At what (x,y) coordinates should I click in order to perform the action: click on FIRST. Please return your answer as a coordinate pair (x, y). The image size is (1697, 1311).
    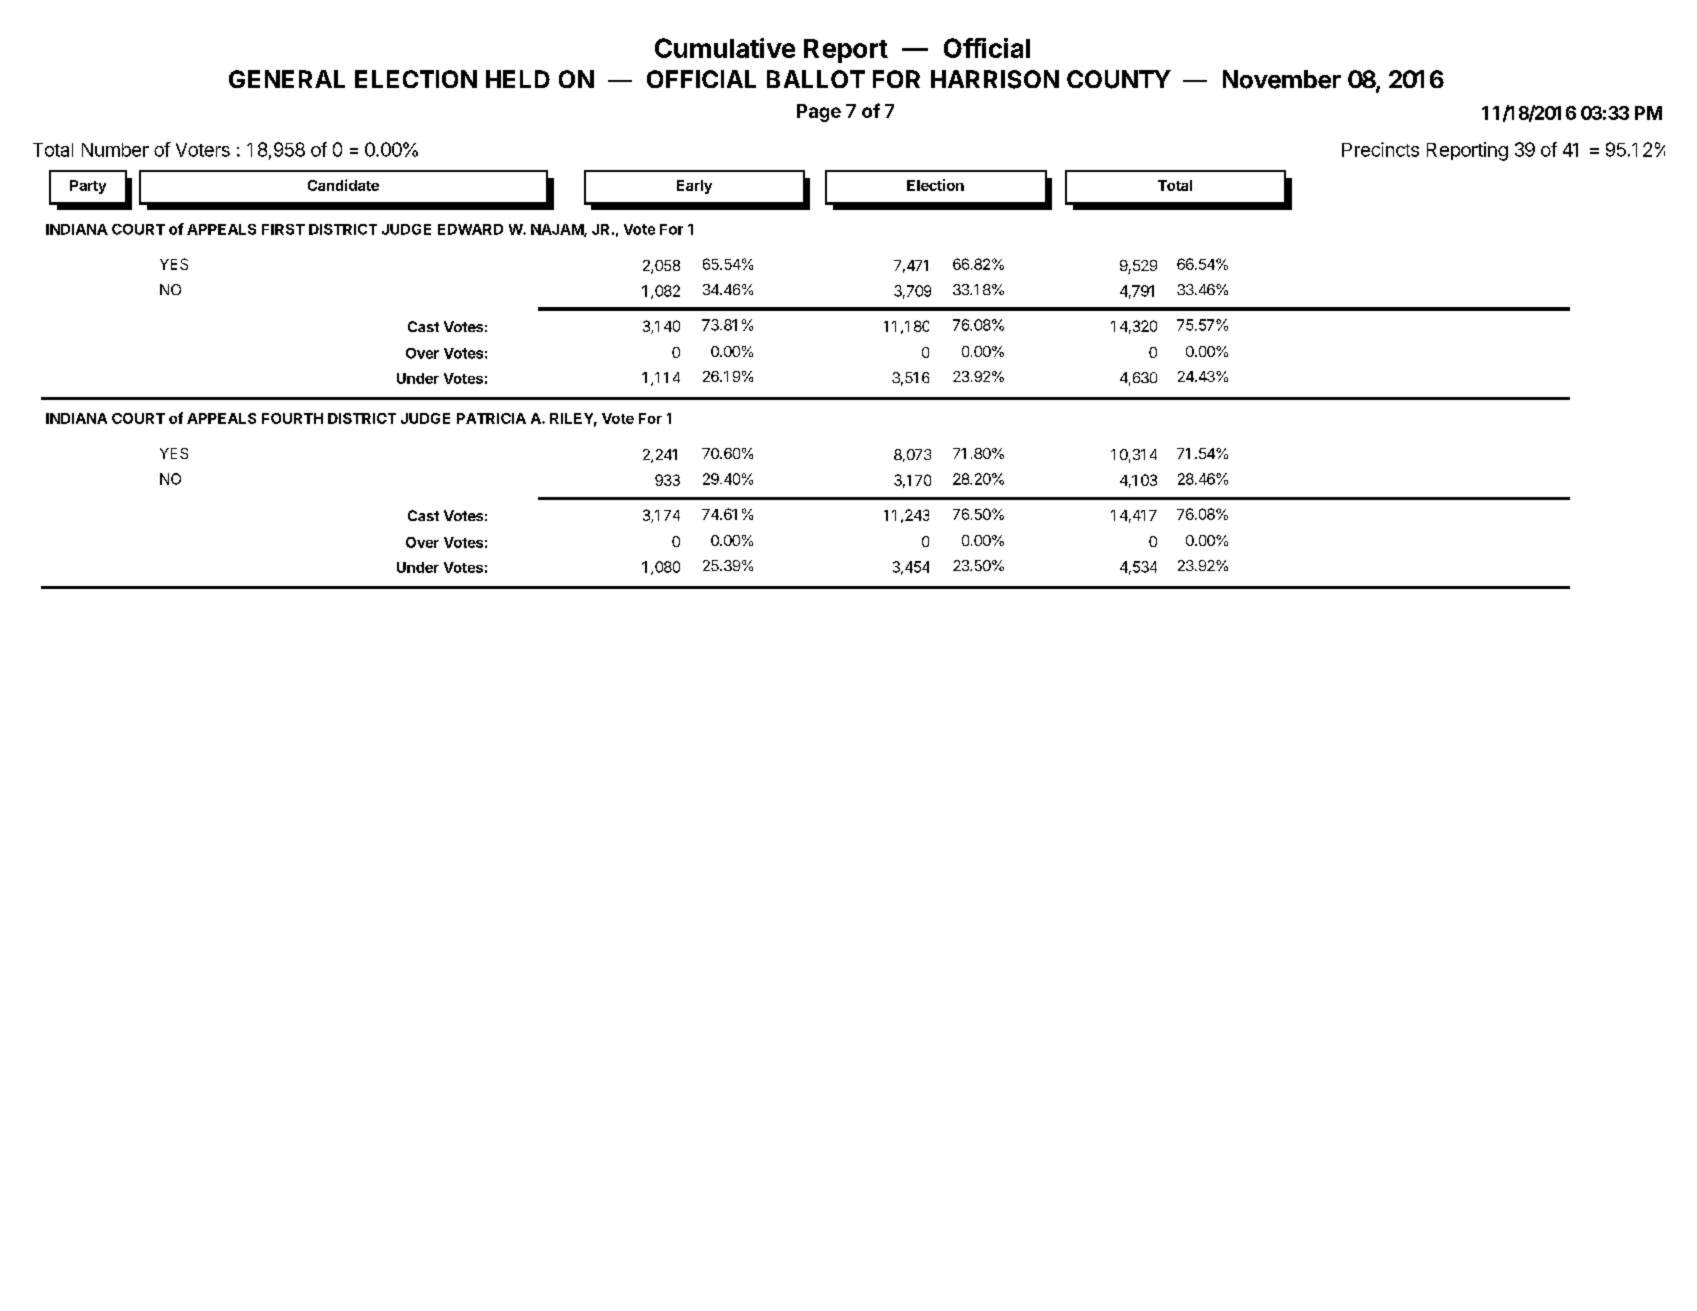
    Looking at the image, I should click on (283, 229).
